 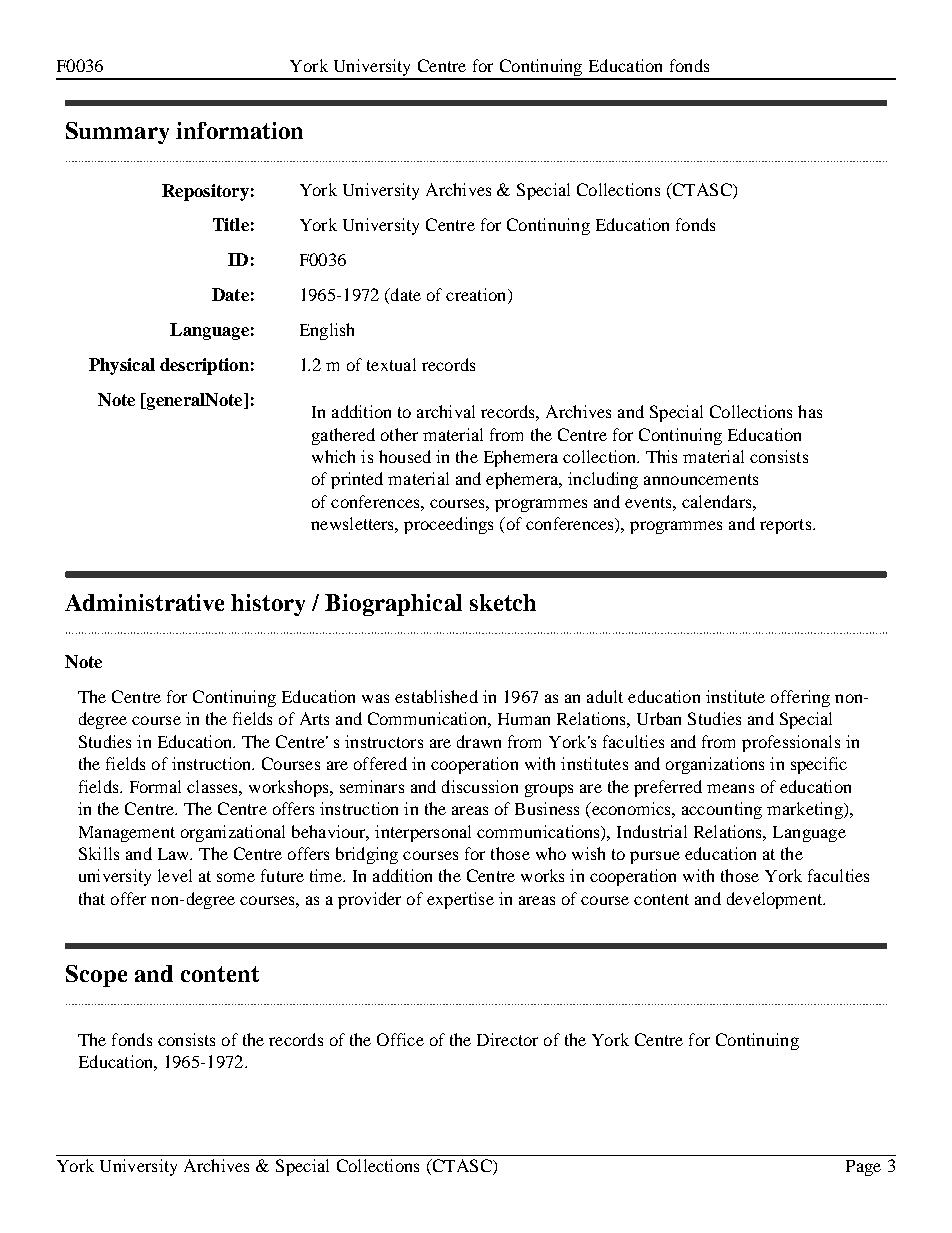 I want to click on Scope, so click(x=96, y=976).
